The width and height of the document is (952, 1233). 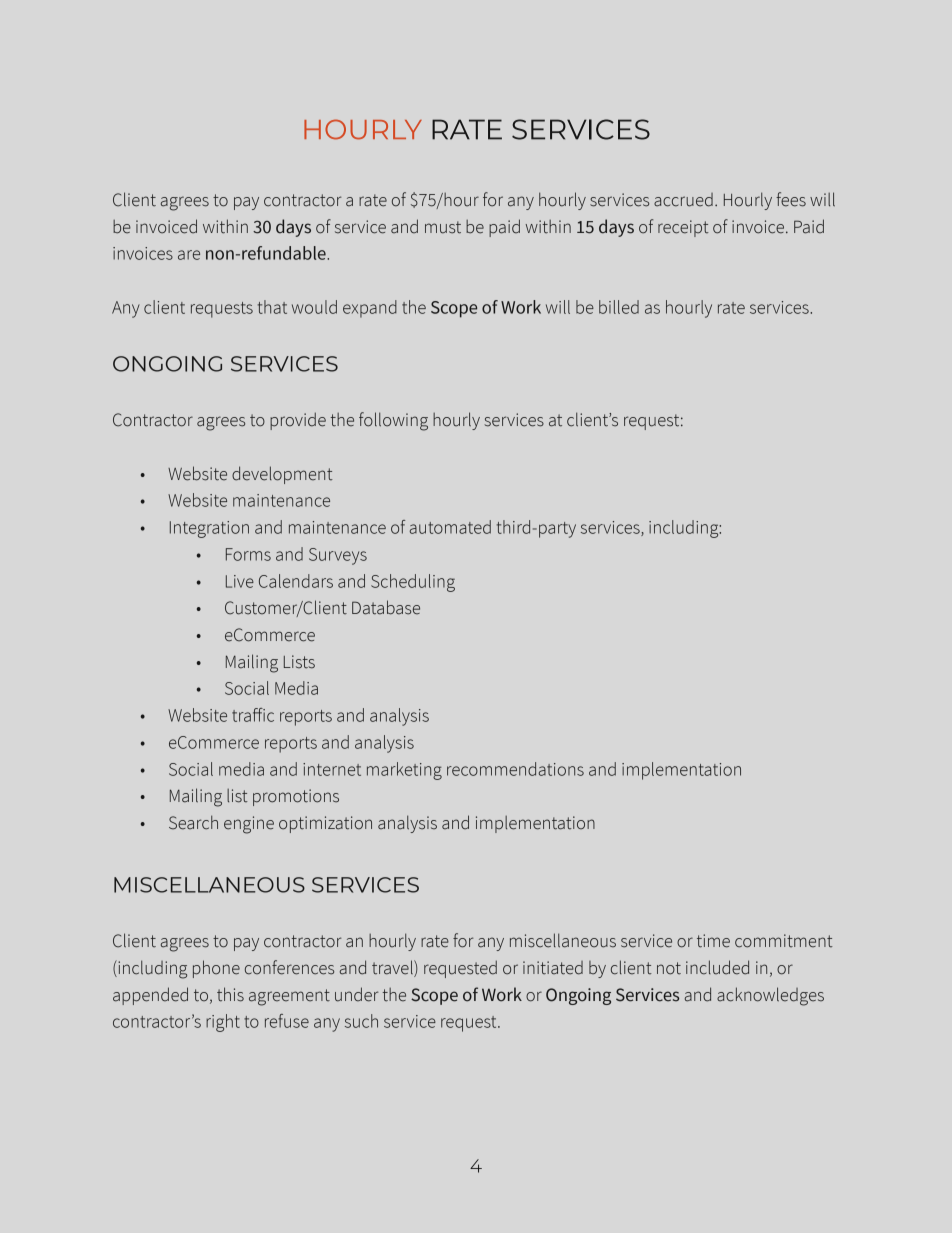 What do you see at coordinates (619, 307) in the document?
I see `billed` at bounding box center [619, 307].
